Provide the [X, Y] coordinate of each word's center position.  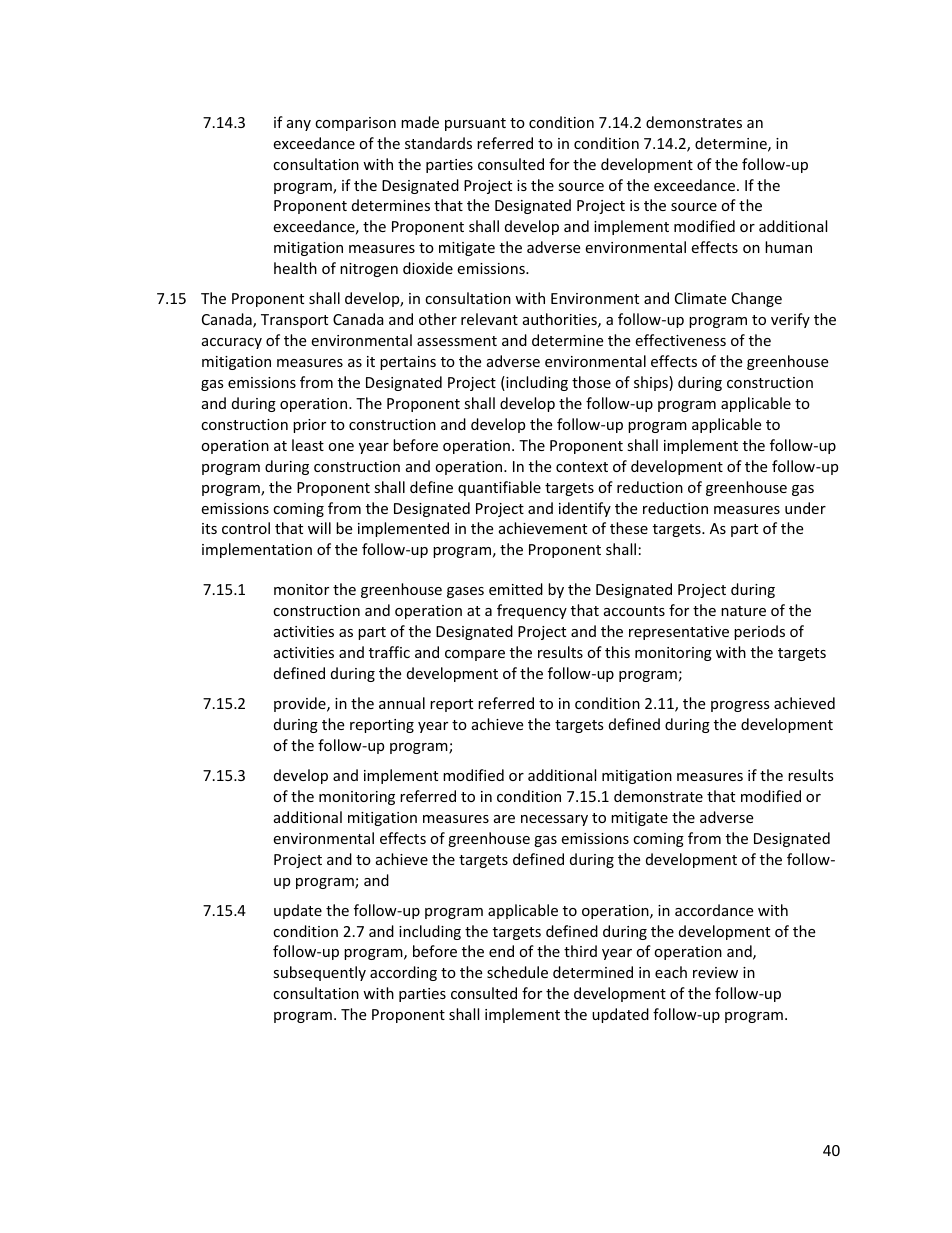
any [299, 125]
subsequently [319, 973]
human [788, 247]
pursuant [475, 124]
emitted [516, 589]
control [246, 528]
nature [743, 611]
